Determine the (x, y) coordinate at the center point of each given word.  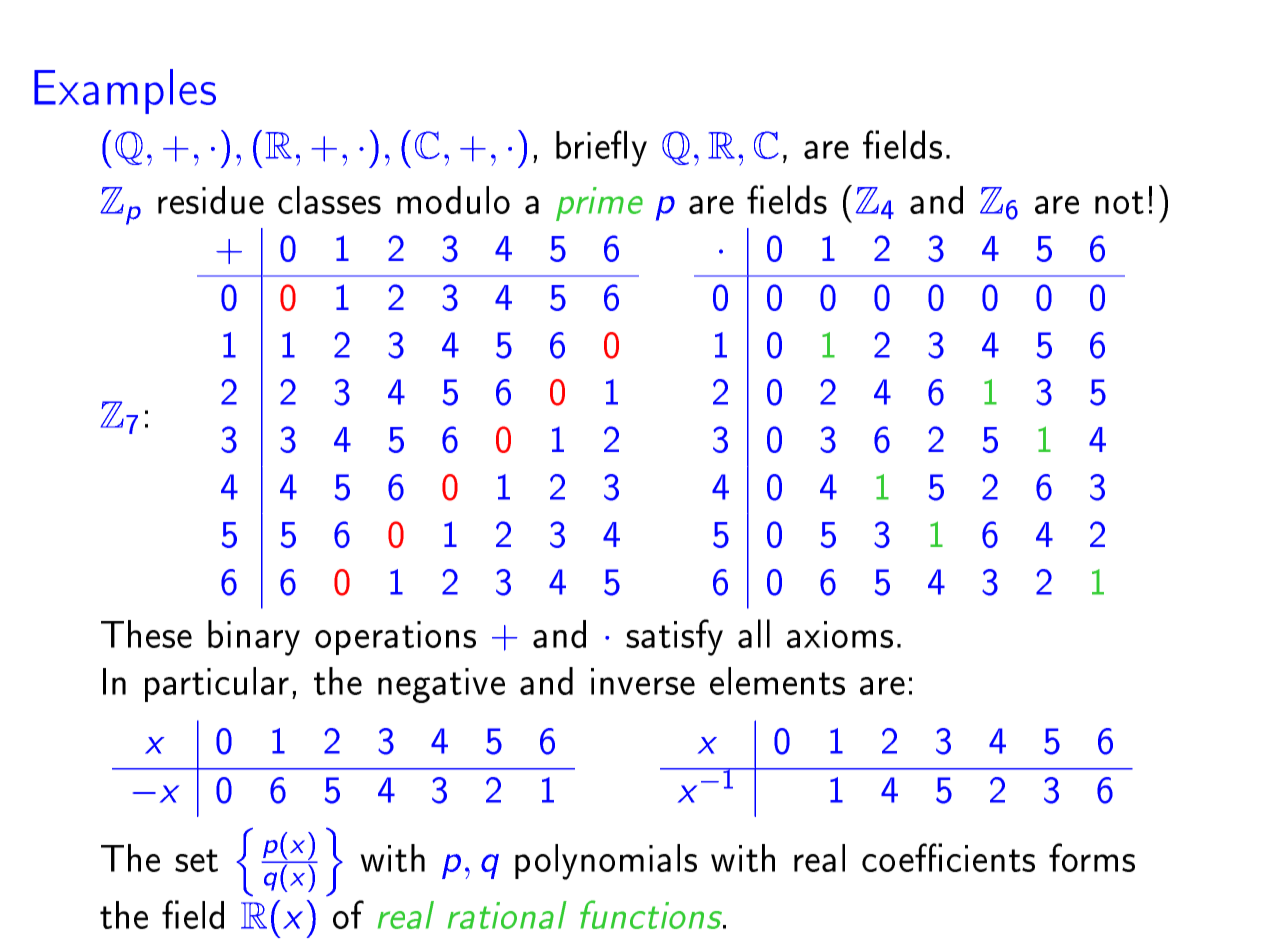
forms (1092, 857)
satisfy (674, 637)
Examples (125, 91)
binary (254, 638)
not (1119, 202)
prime (599, 204)
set (196, 860)
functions (652, 914)
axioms (840, 634)
